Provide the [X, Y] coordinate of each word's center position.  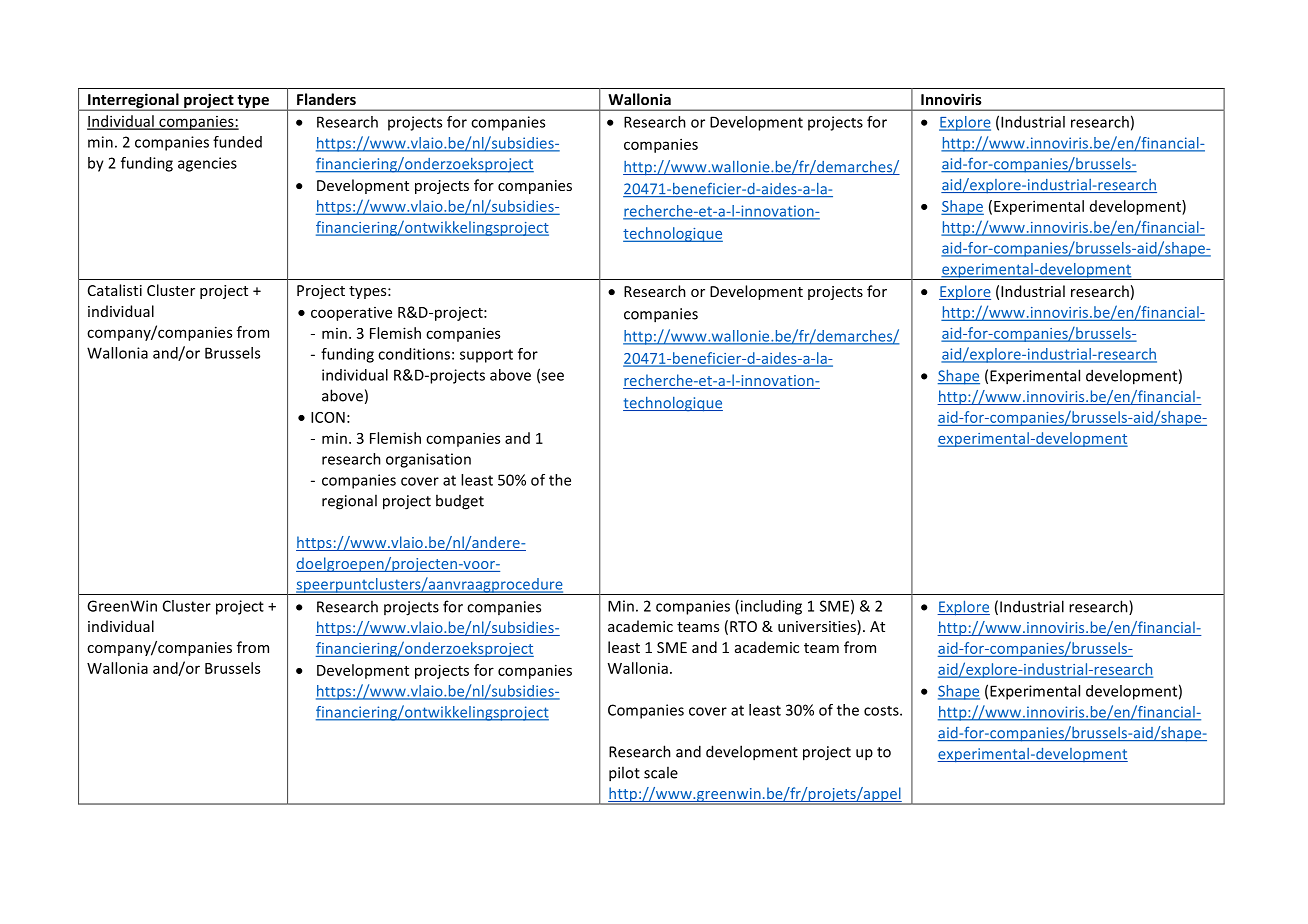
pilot [624, 774]
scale [661, 772]
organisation [428, 460]
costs [882, 711]
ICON [328, 417]
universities [818, 627]
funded [237, 142]
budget [460, 502]
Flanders [326, 99]
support [486, 356]
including [770, 607]
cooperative [351, 314]
